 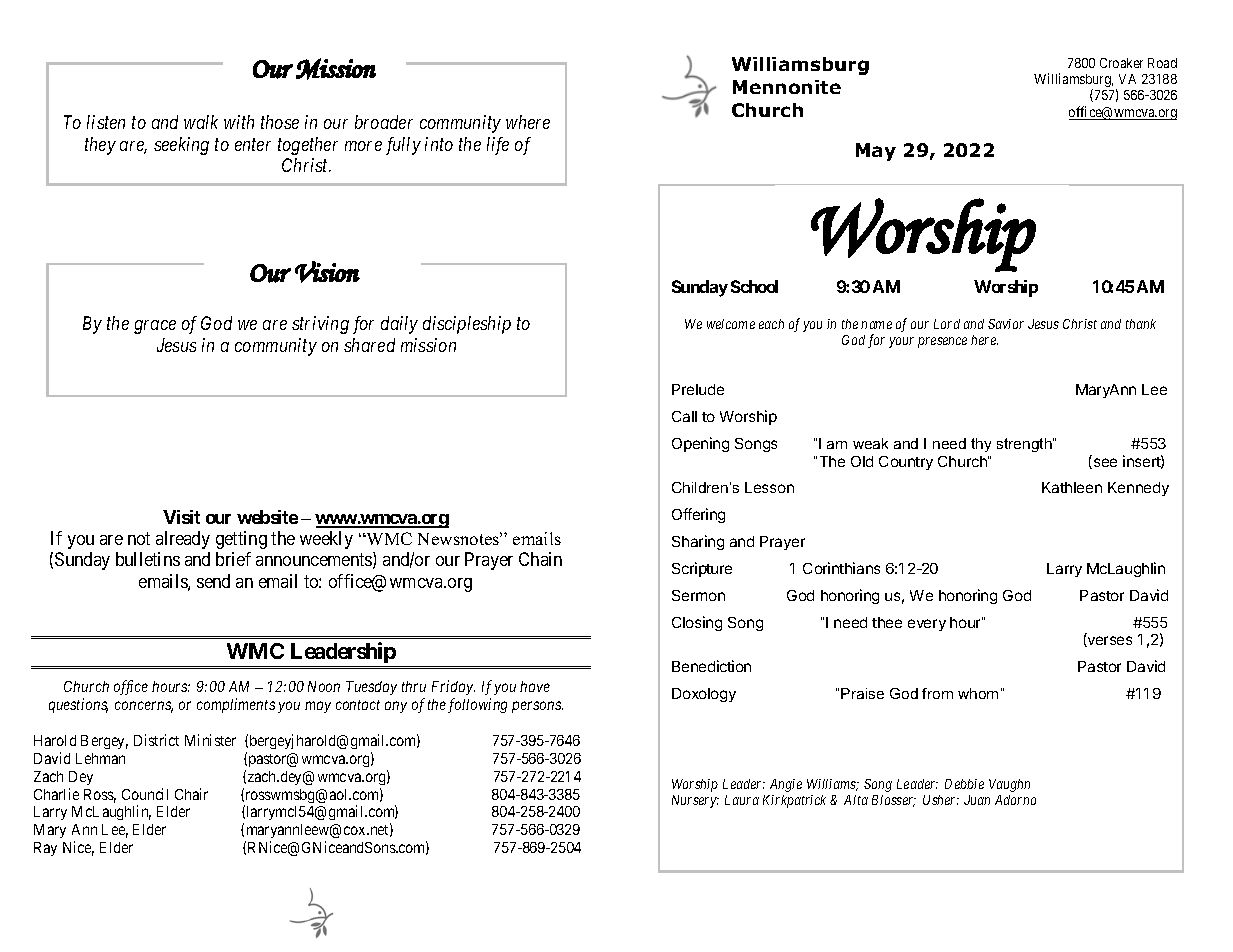 What do you see at coordinates (1009, 785) in the screenshot?
I see `Vaughn` at bounding box center [1009, 785].
